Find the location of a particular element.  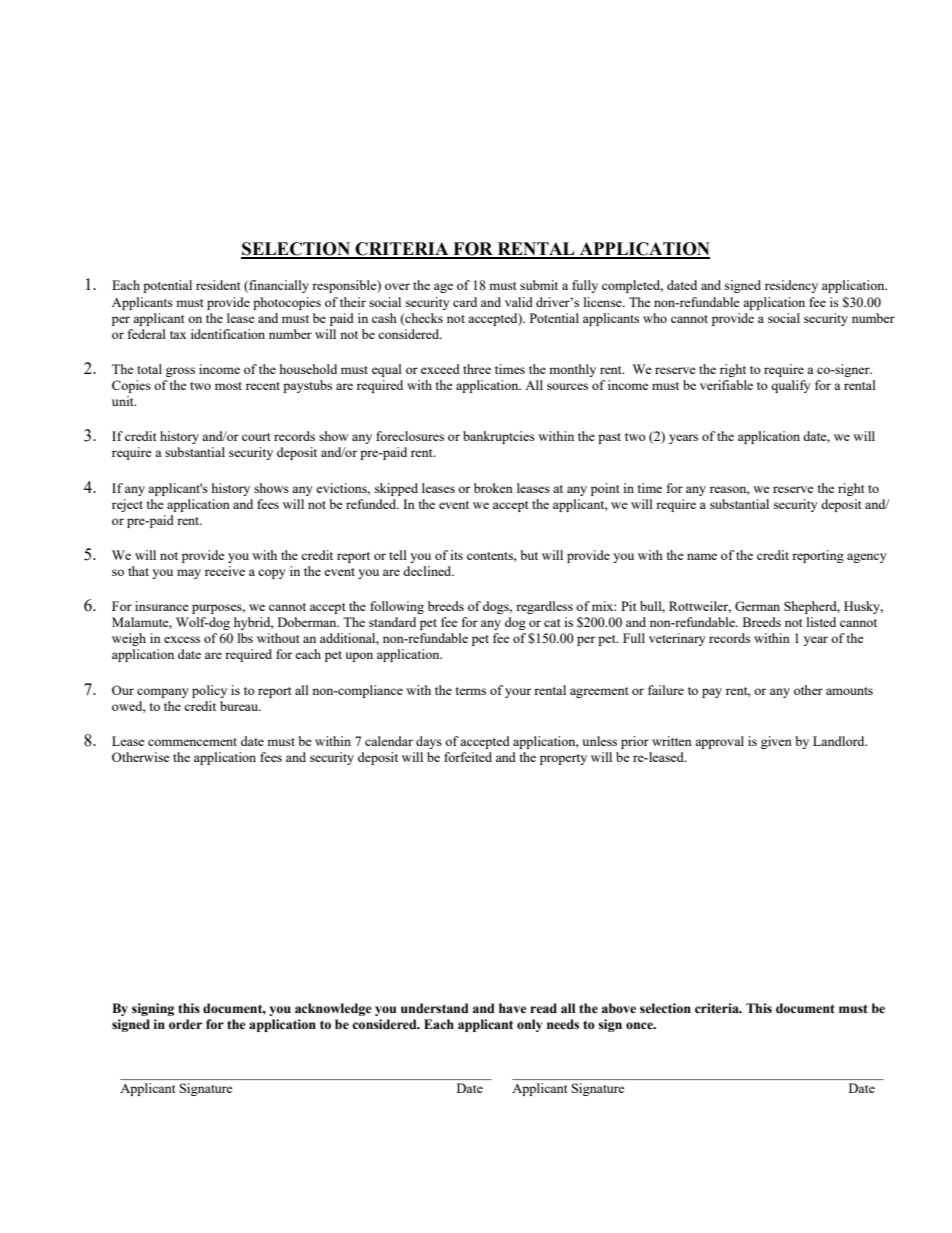

order is located at coordinates (185, 1024).
